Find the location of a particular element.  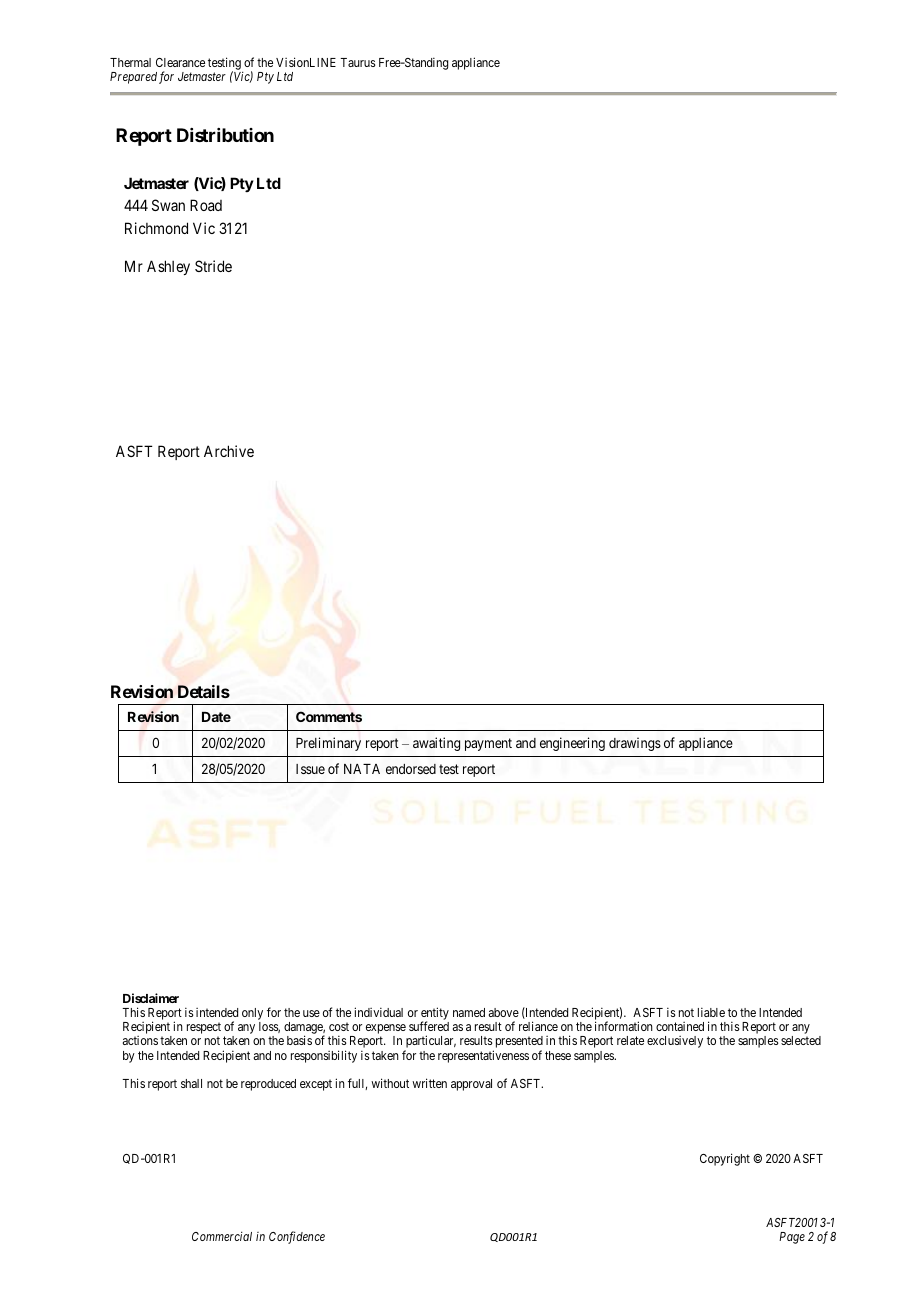

Preliminary is located at coordinates (328, 744).
